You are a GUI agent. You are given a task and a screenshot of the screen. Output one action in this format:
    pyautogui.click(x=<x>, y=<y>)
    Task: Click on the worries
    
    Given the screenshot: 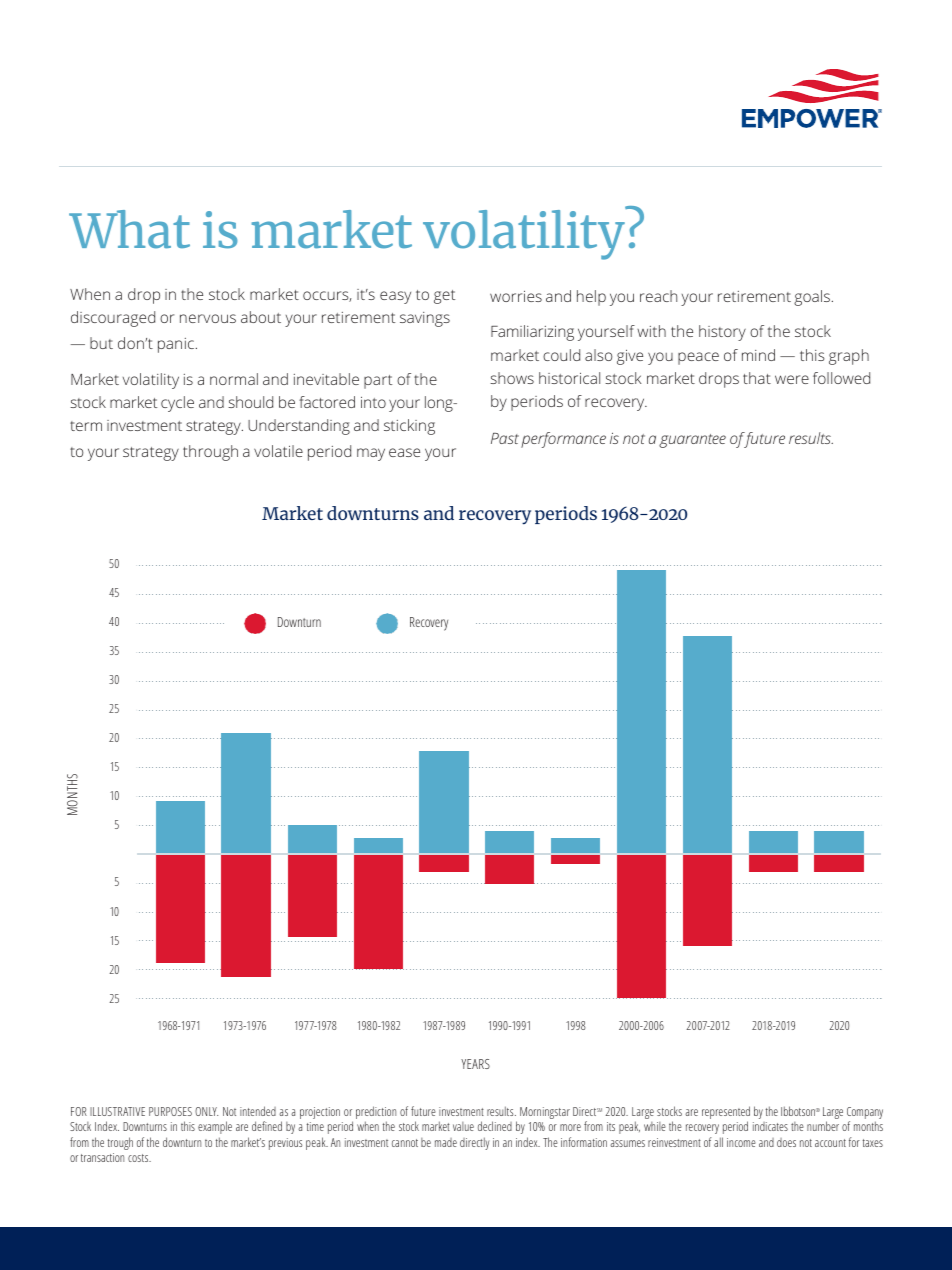 What is the action you would take?
    pyautogui.click(x=516, y=296)
